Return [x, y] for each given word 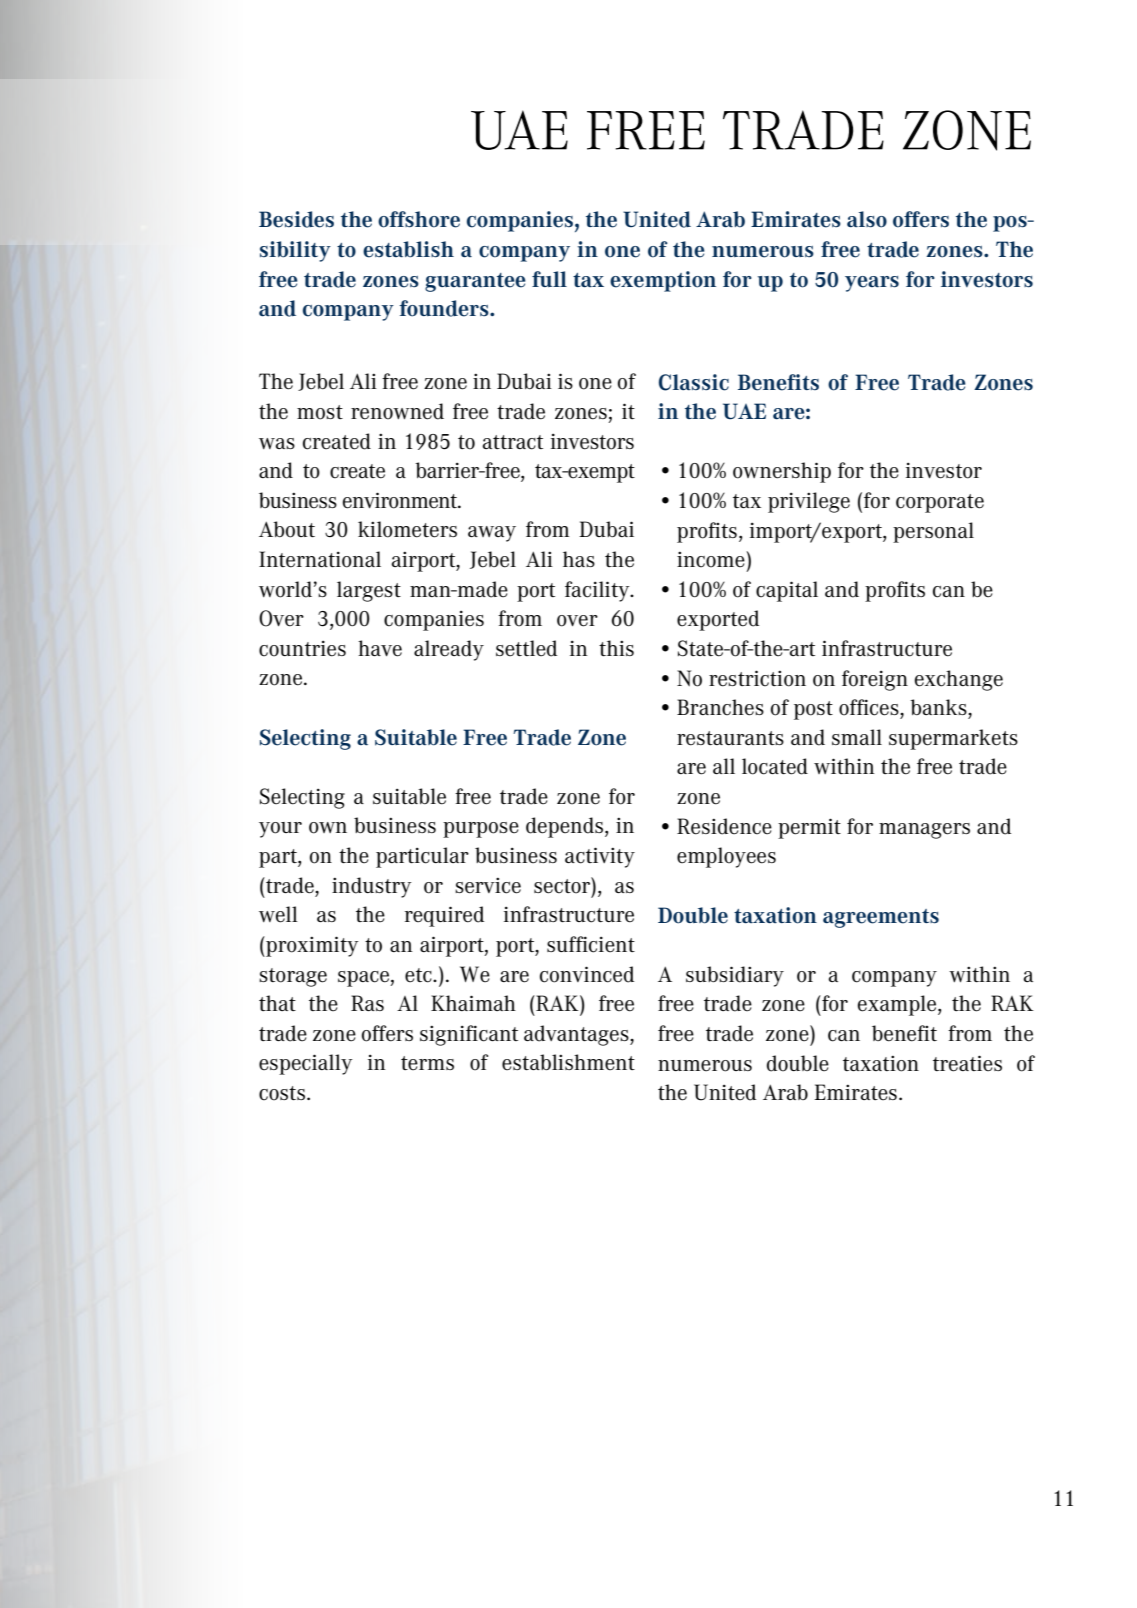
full [549, 279]
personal [933, 532]
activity [600, 857]
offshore [419, 219]
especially [306, 1064]
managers [924, 831]
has [579, 559]
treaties [967, 1063]
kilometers [407, 529]
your [280, 830]
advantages [577, 1035]
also [867, 219]
